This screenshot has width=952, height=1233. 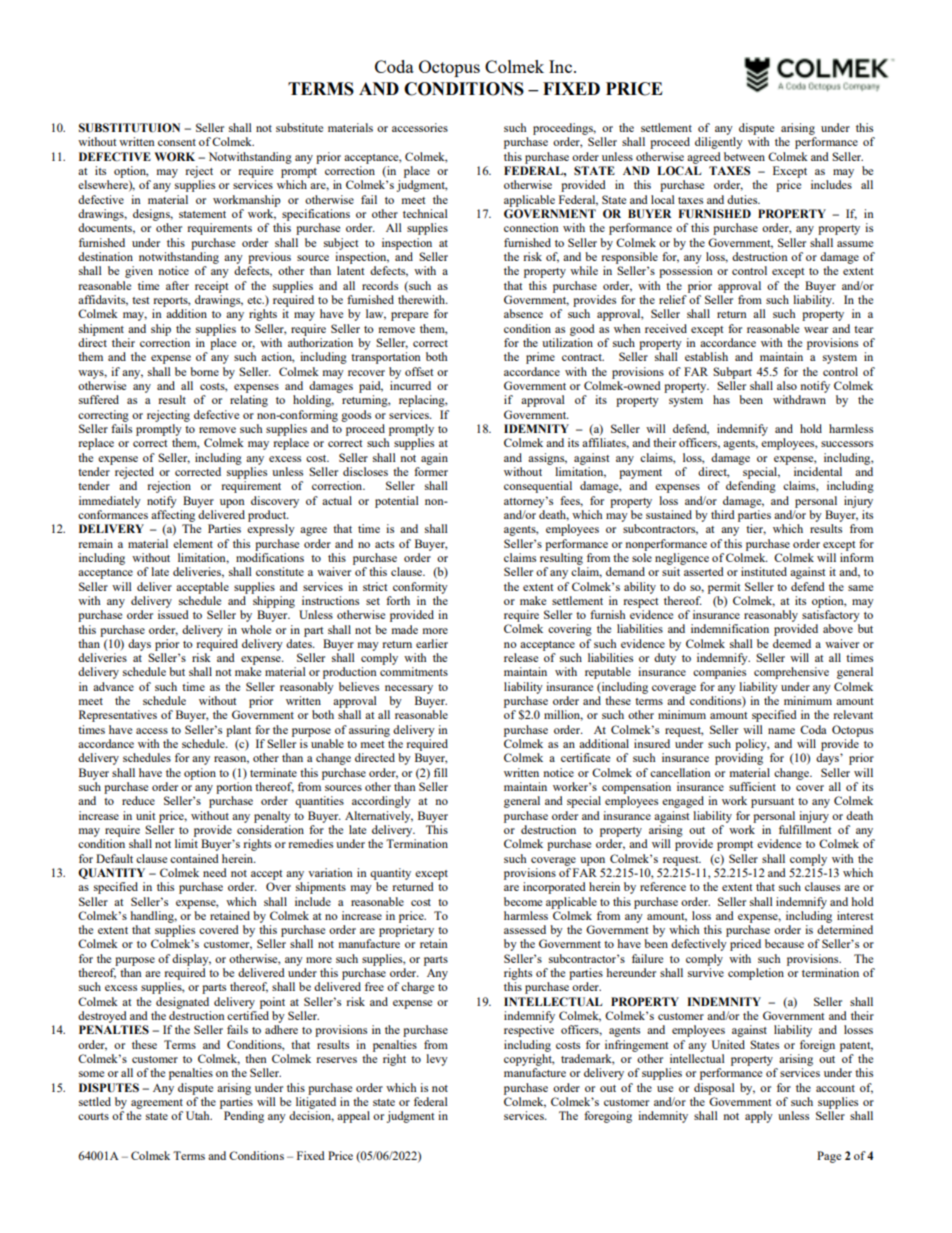 I want to click on apply, so click(x=759, y=1117).
